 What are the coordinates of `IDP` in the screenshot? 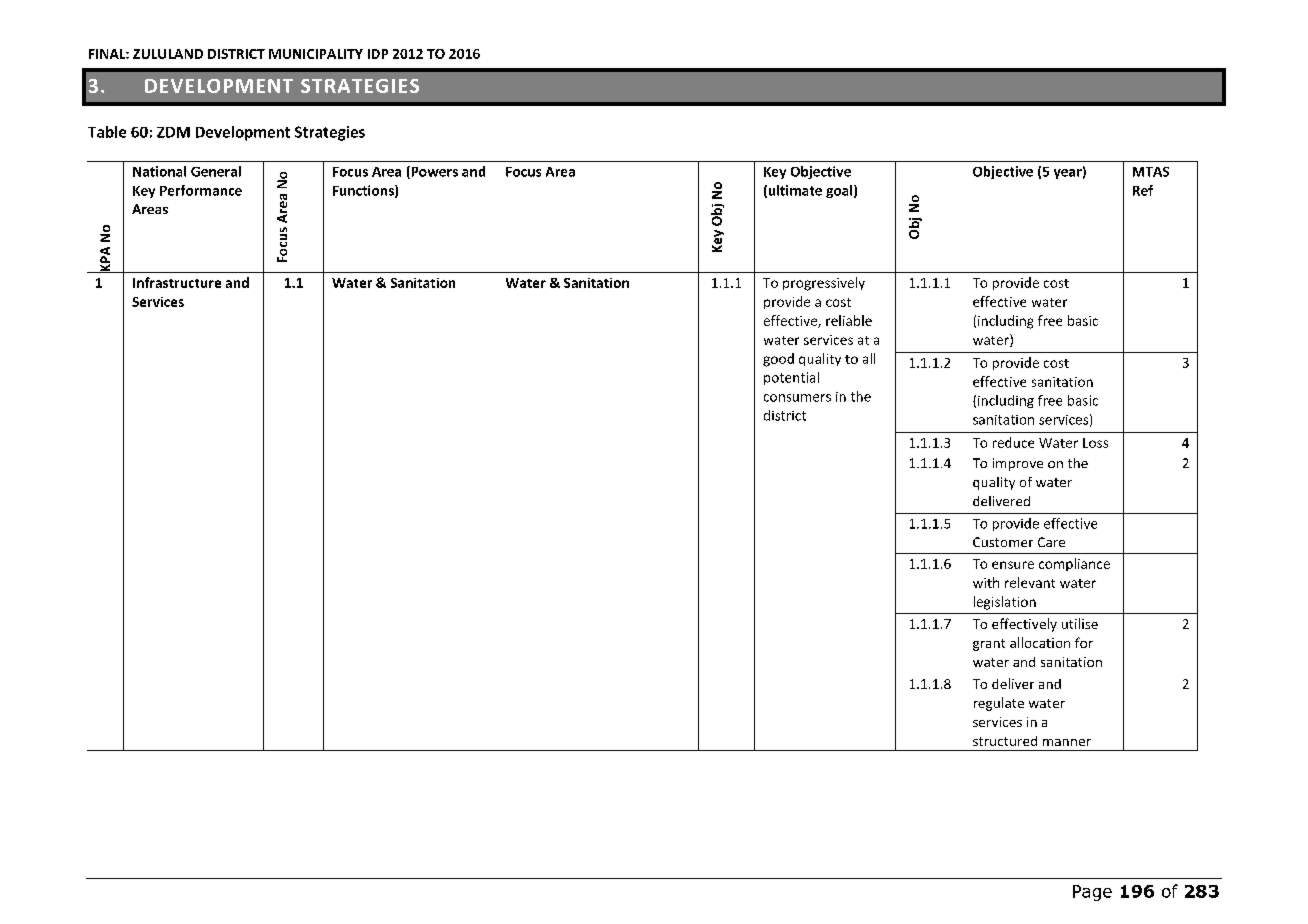 It's located at (378, 54).
